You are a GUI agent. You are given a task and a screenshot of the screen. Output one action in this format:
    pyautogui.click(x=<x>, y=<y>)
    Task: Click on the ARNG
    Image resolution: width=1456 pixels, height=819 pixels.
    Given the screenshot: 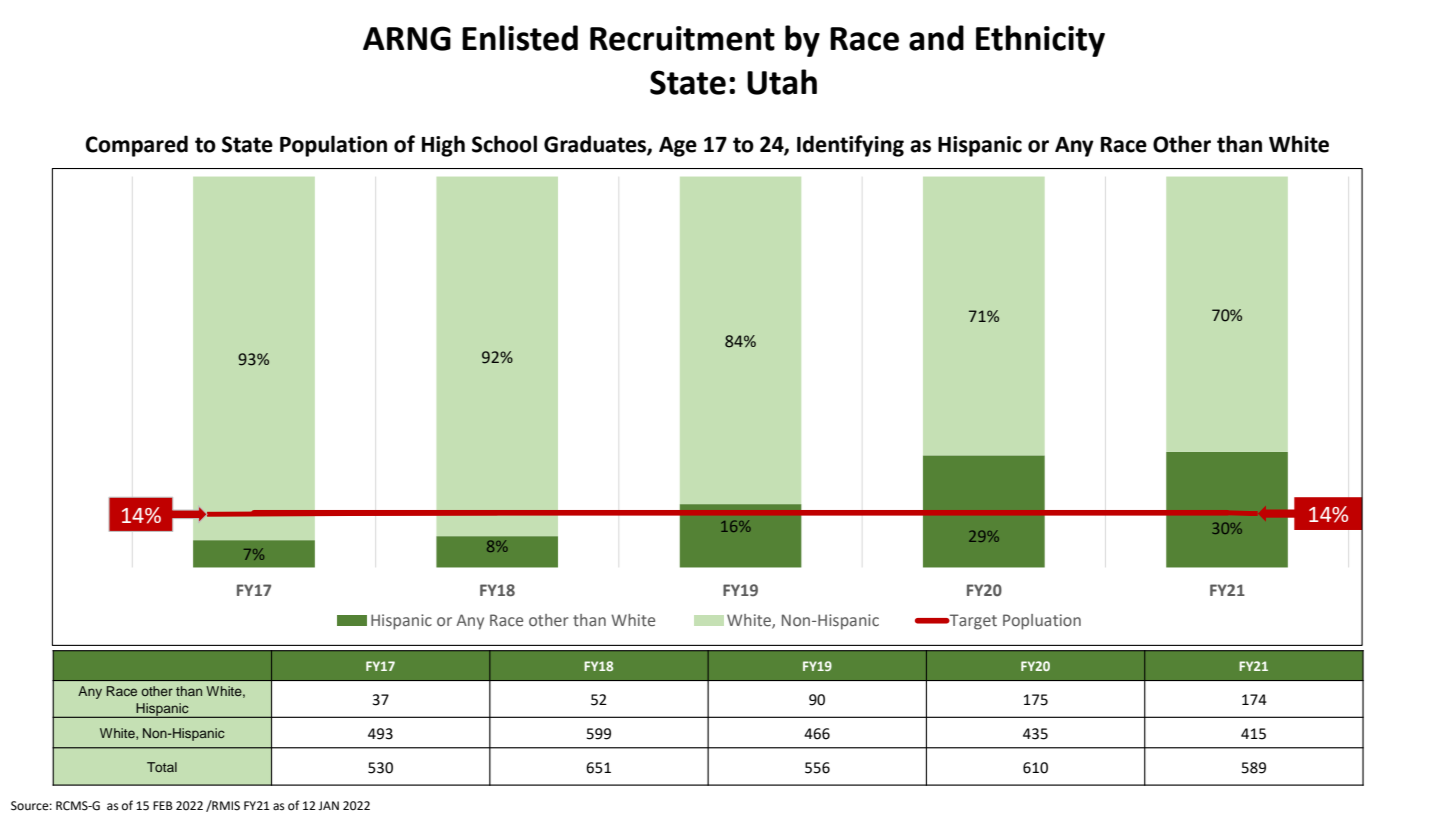 What is the action you would take?
    pyautogui.click(x=407, y=38)
